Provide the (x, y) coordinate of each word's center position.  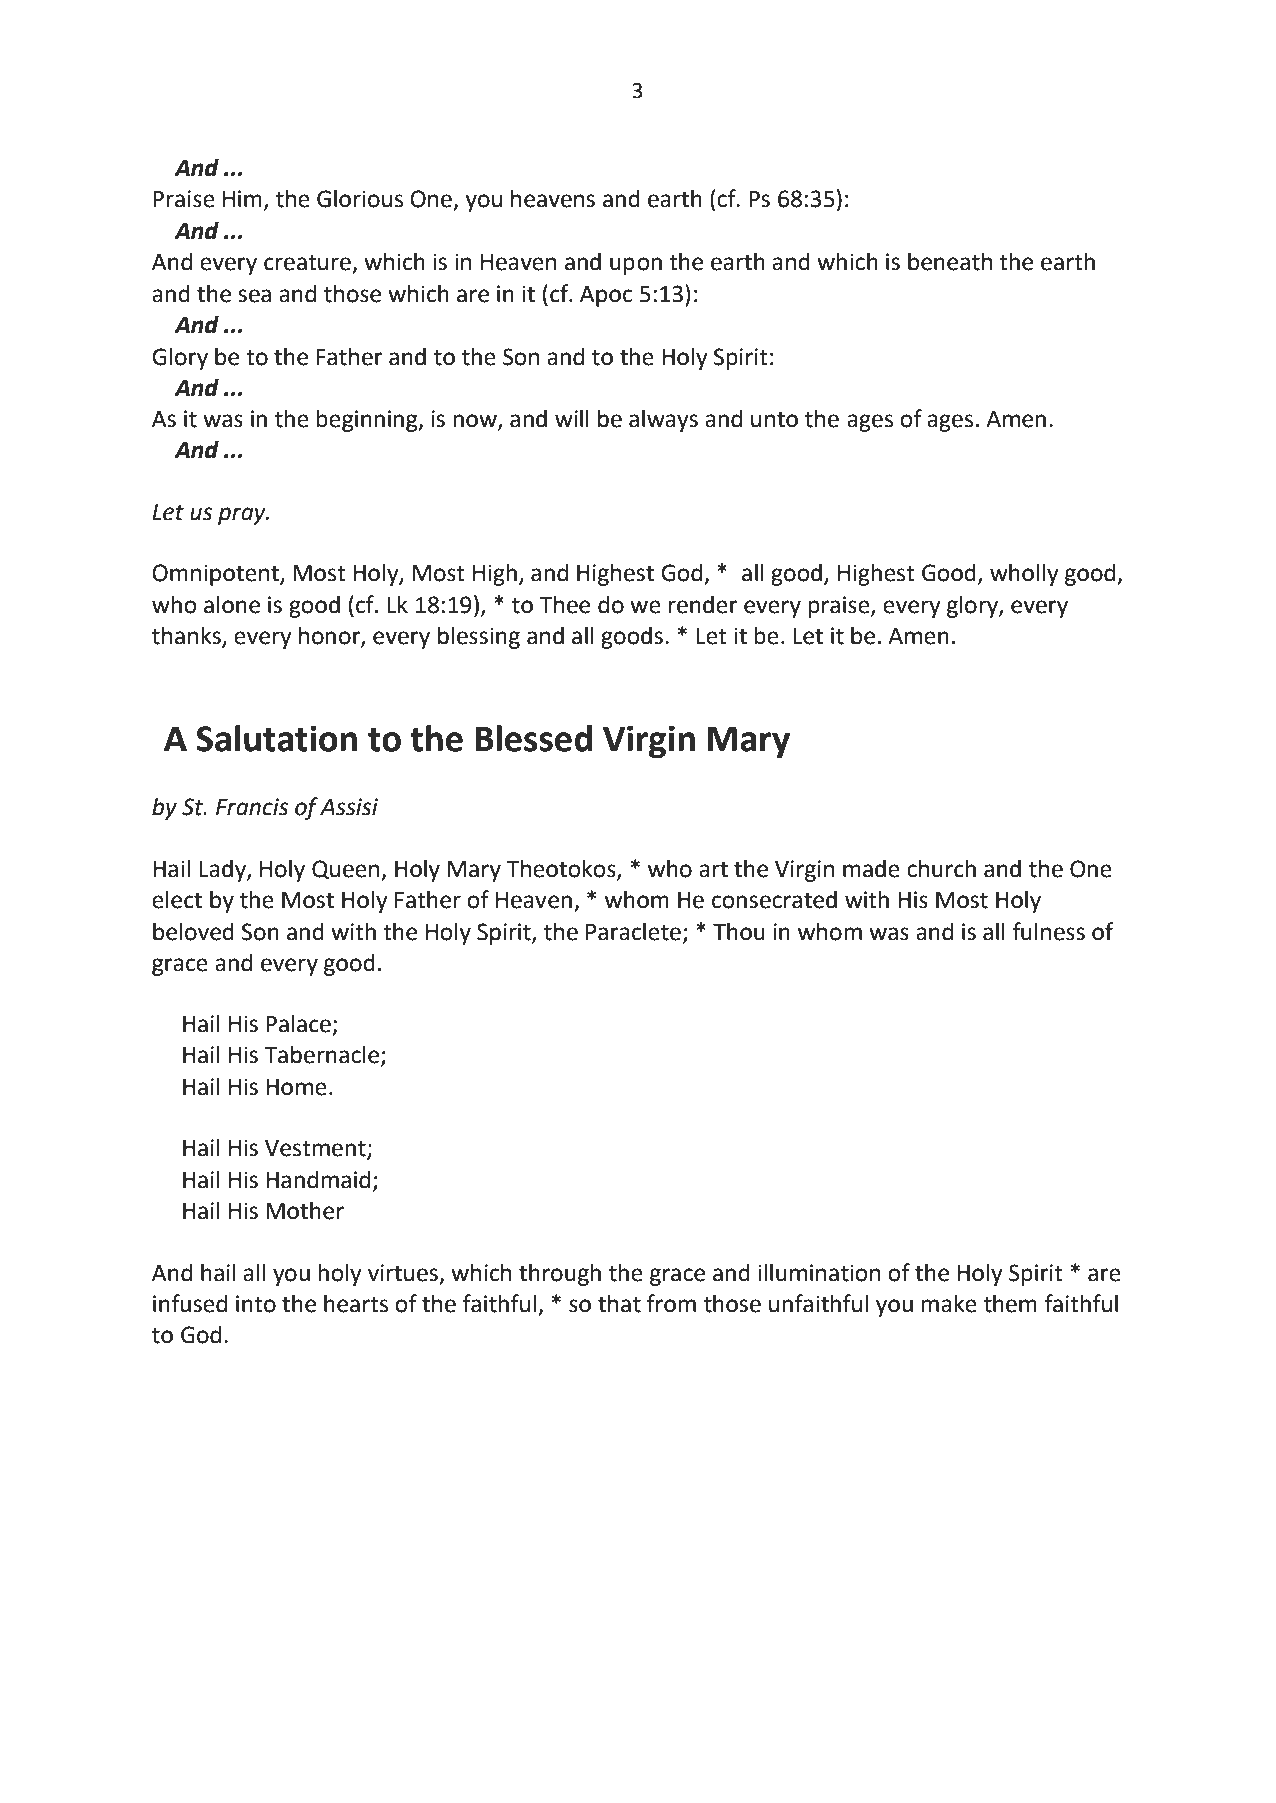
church (941, 868)
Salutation (276, 738)
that (619, 1303)
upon (636, 266)
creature (308, 263)
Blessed (533, 738)
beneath (950, 261)
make (949, 1303)
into (256, 1304)
